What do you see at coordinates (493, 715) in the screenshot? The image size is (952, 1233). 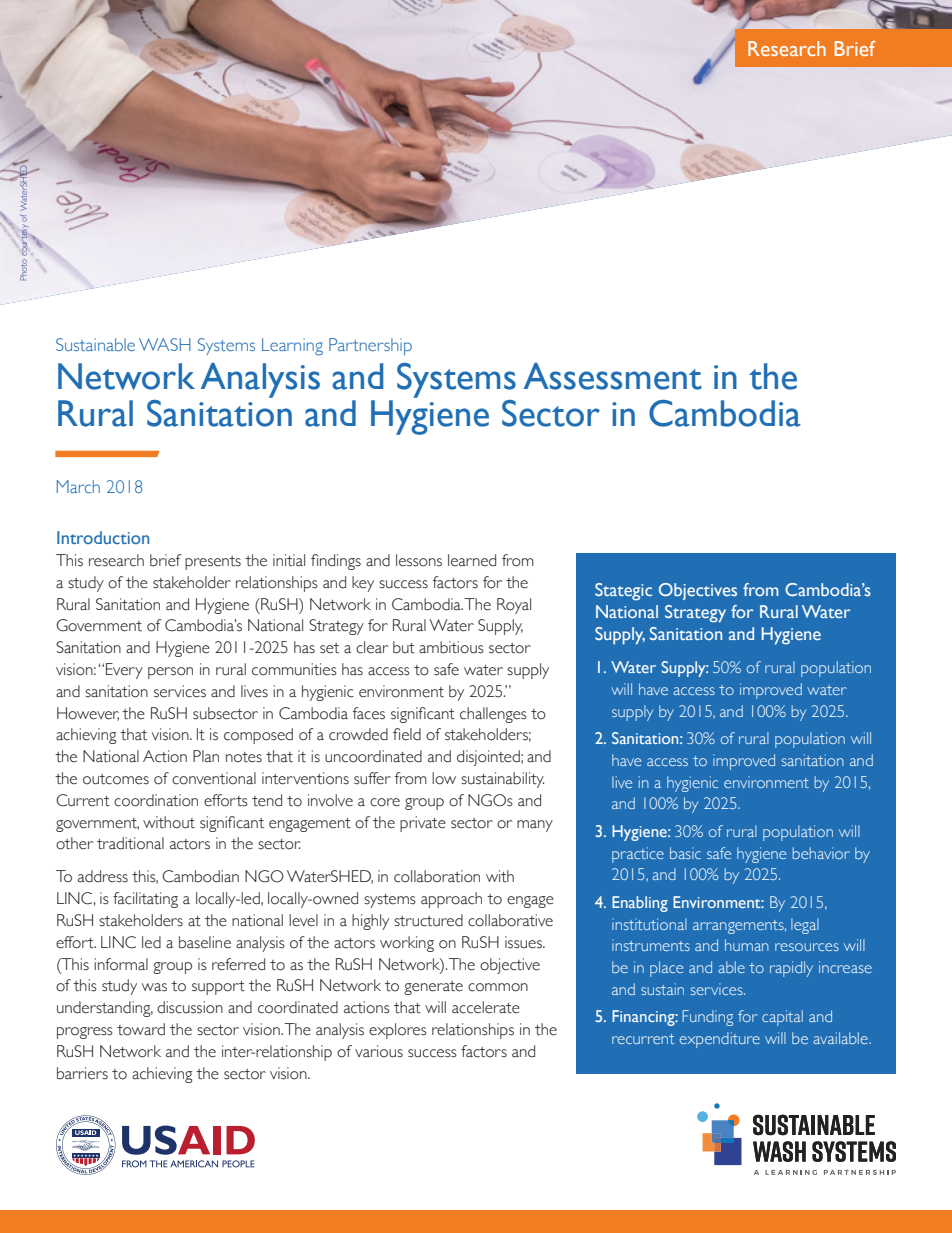 I see `challenges` at bounding box center [493, 715].
